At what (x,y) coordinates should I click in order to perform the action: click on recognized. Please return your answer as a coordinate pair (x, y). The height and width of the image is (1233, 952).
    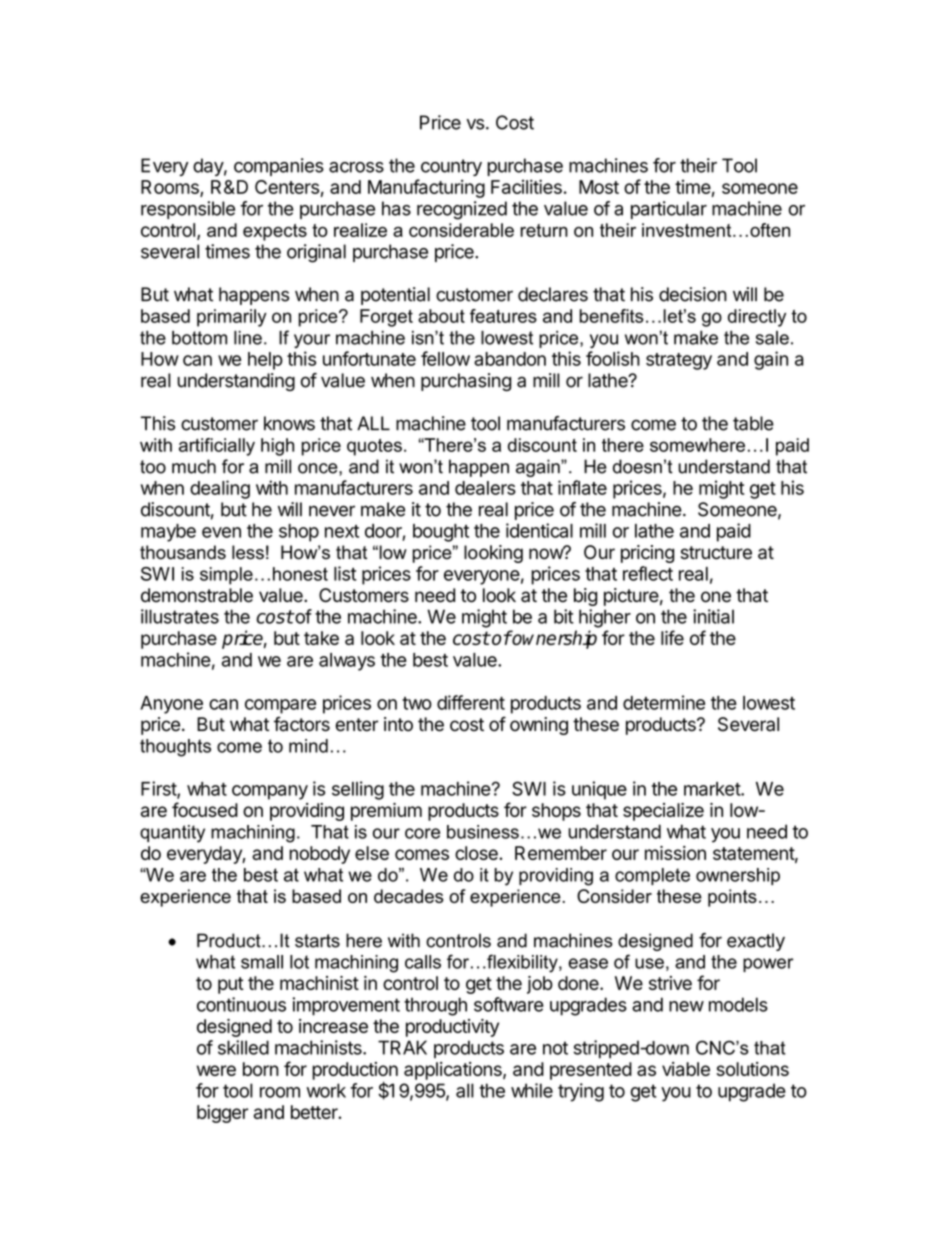
    Looking at the image, I should click on (462, 210).
